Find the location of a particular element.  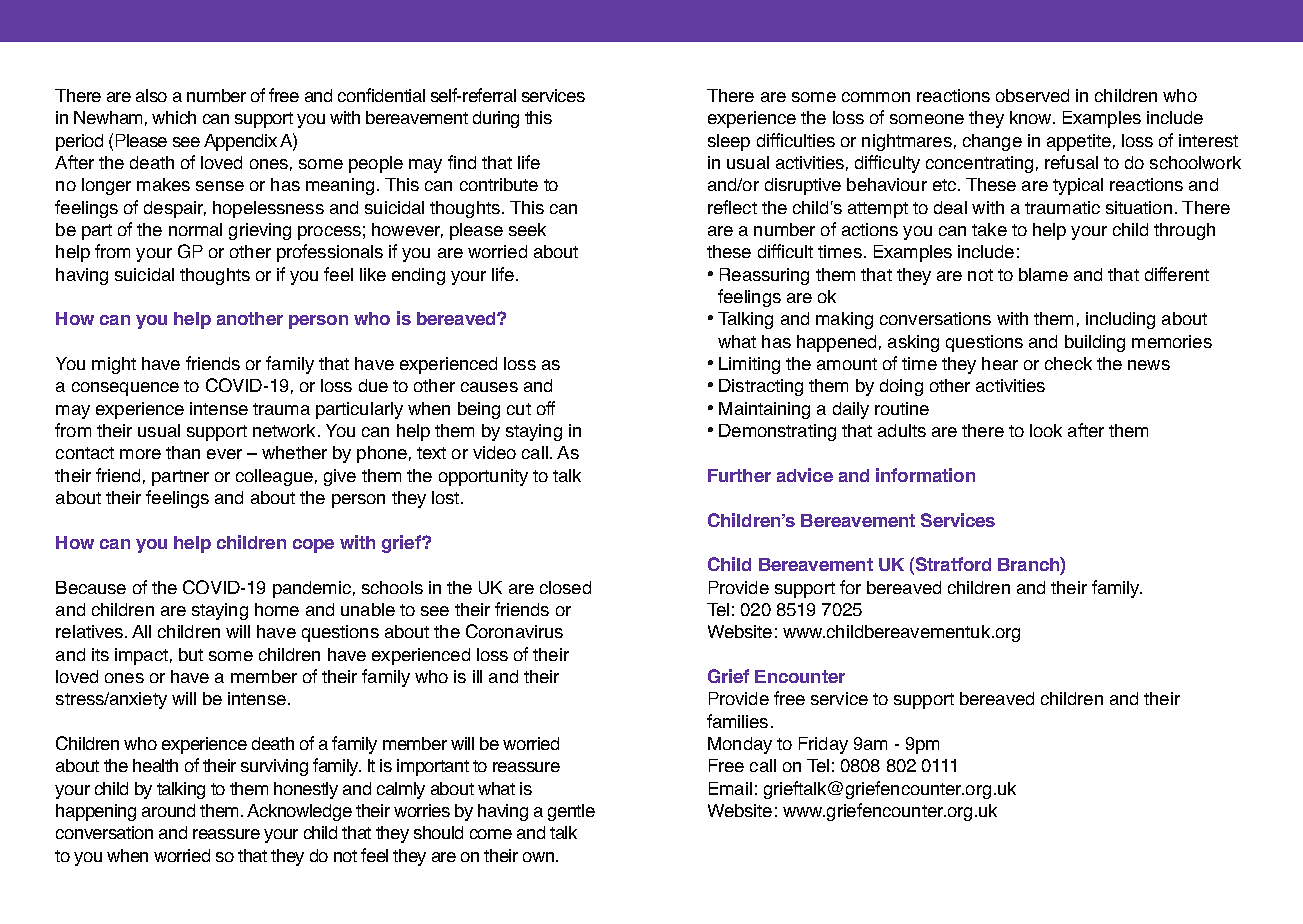

Stratford is located at coordinates (953, 564).
